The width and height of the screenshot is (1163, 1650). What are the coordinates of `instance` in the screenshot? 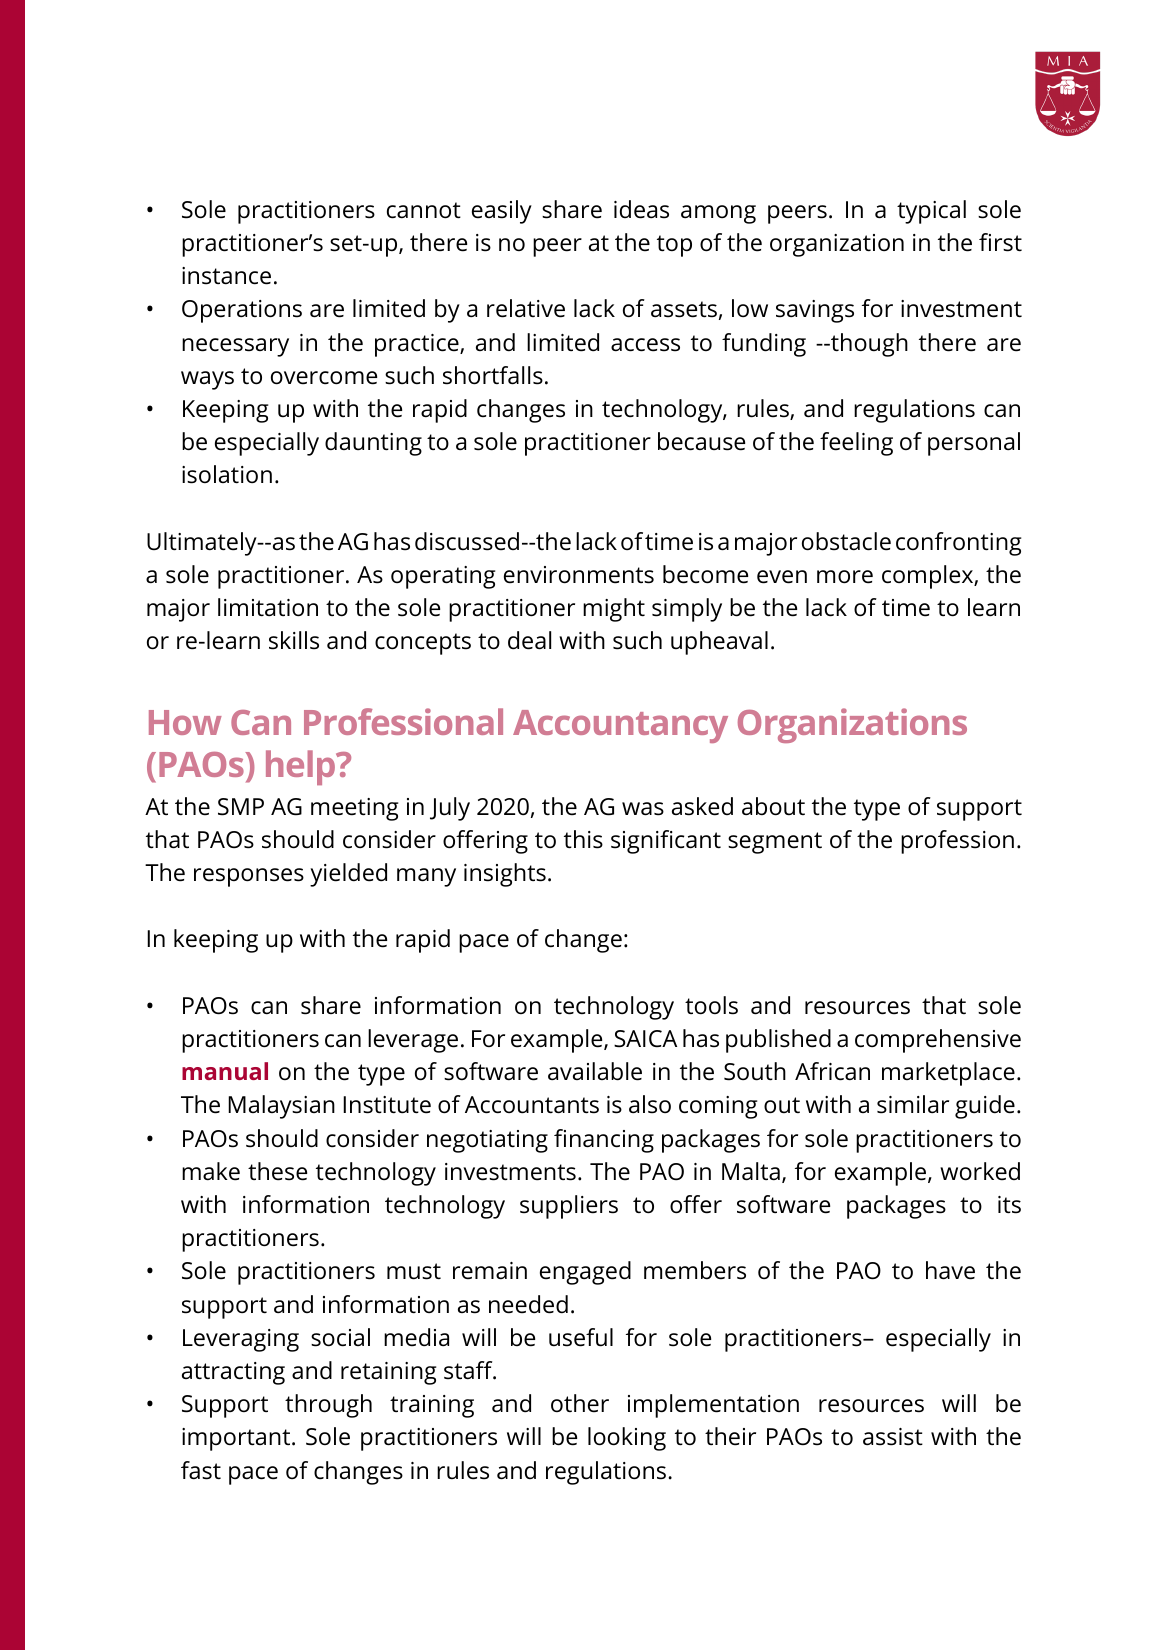 It's located at (226, 276).
